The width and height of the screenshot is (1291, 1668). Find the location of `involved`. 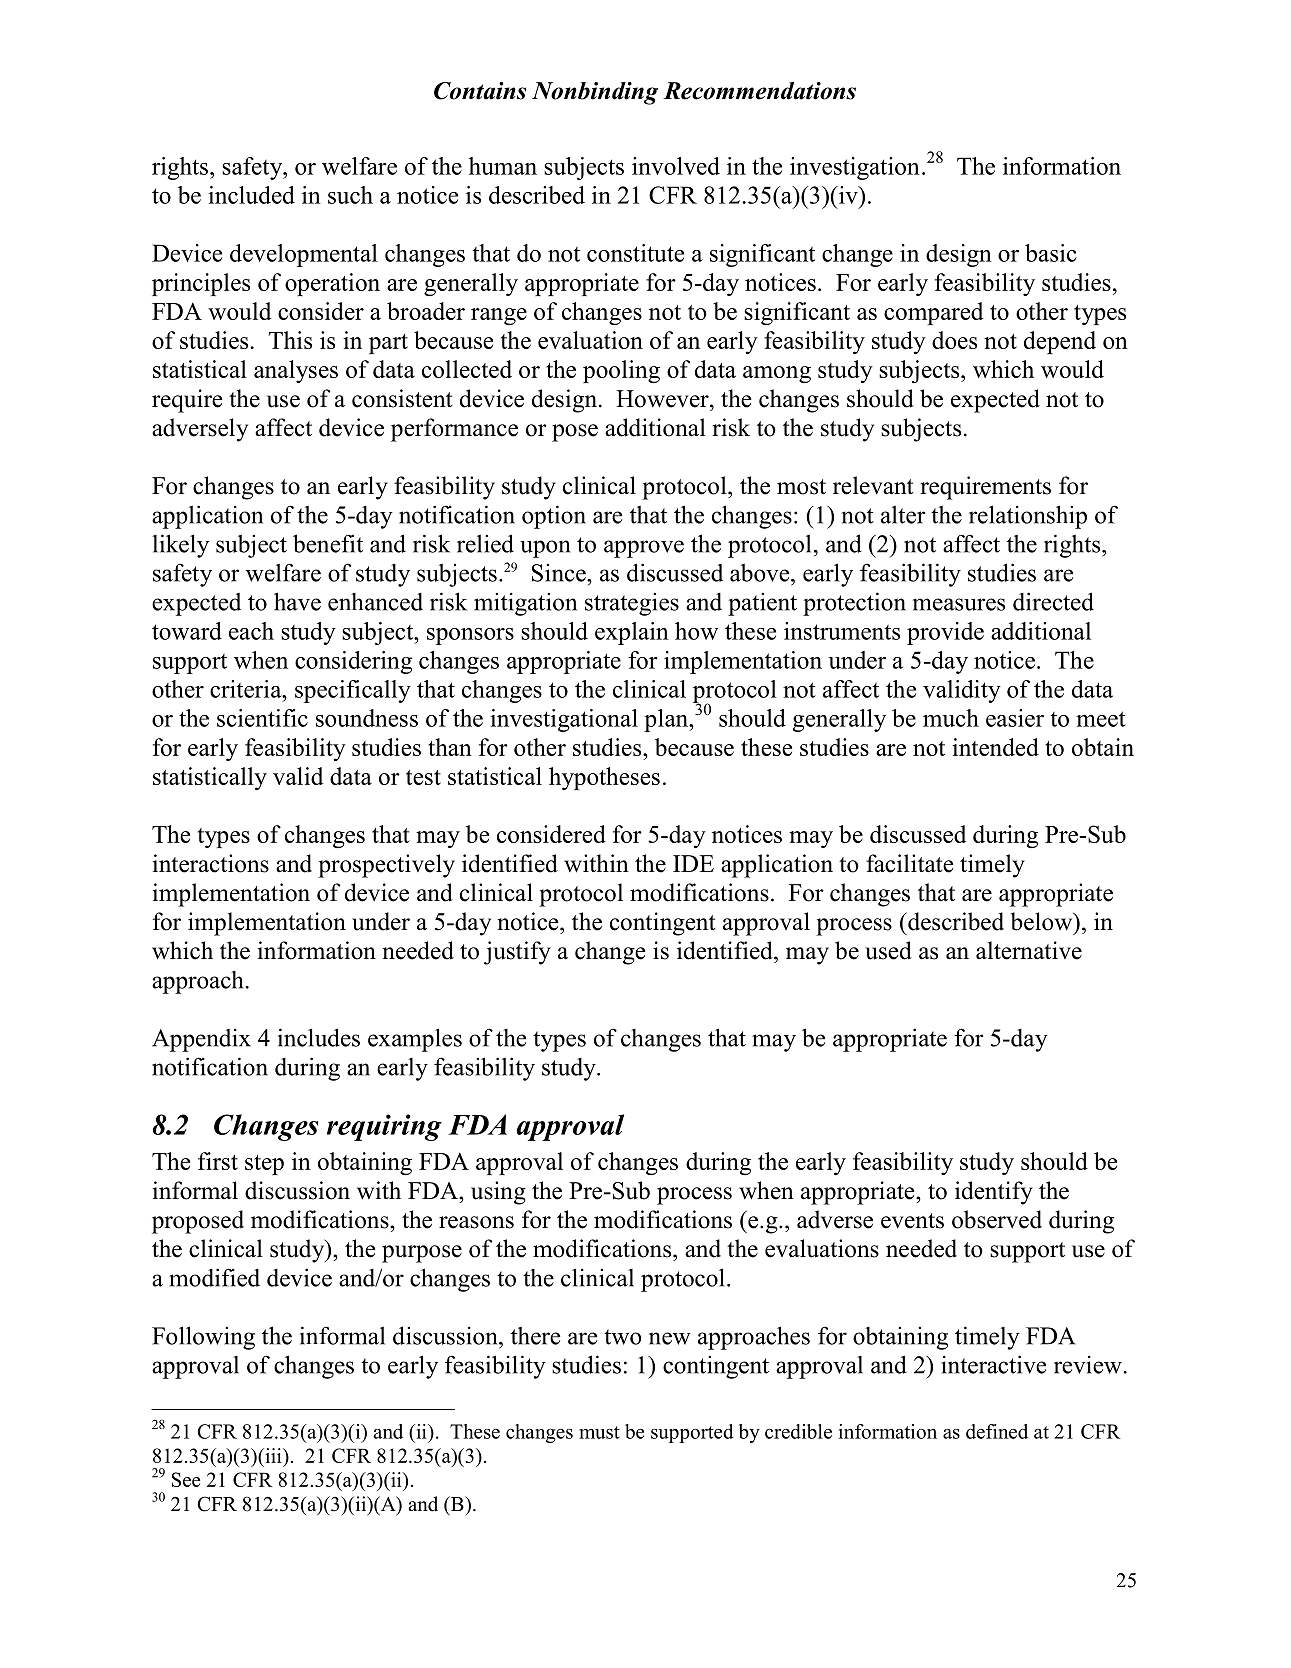

involved is located at coordinates (676, 166).
